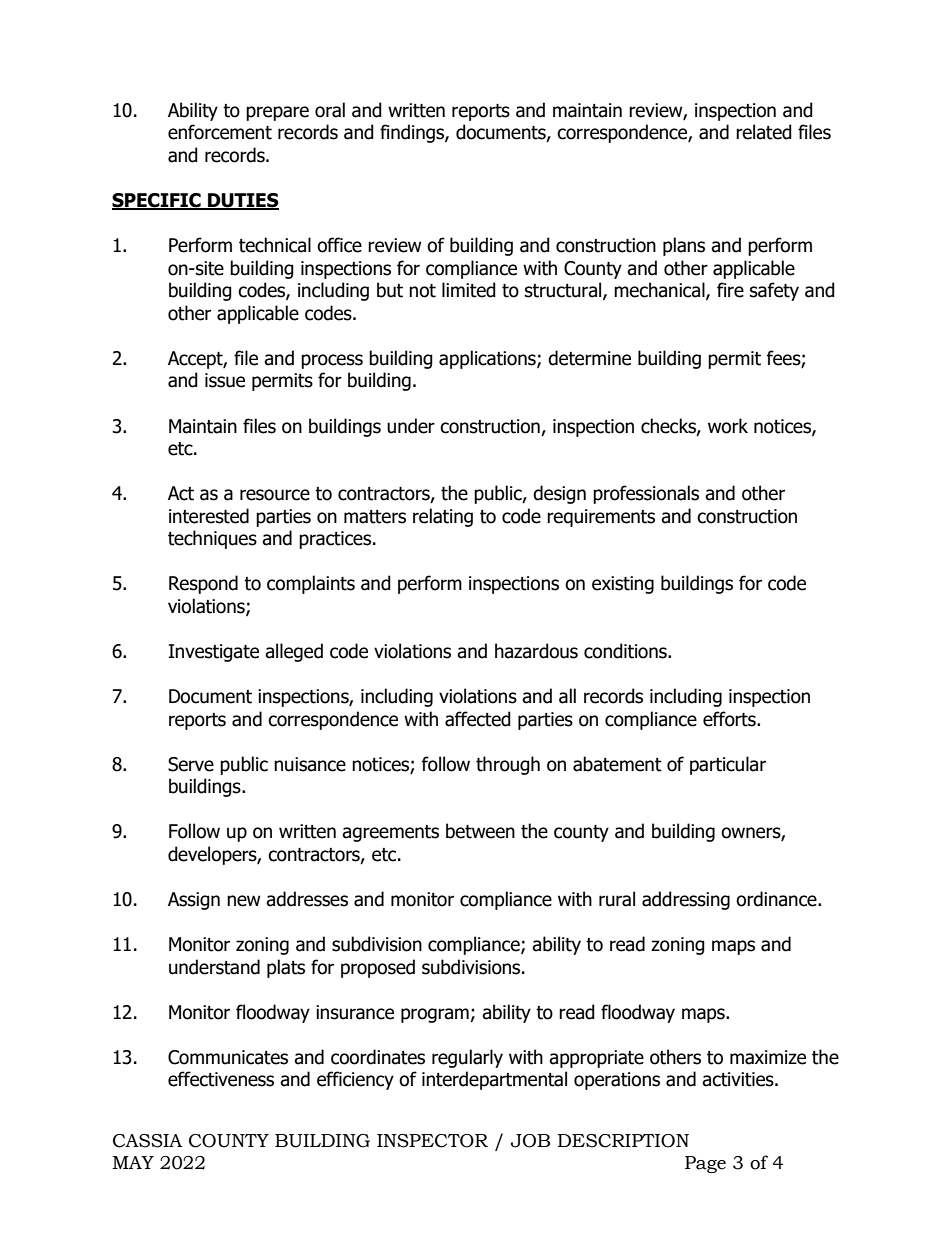  What do you see at coordinates (225, 380) in the screenshot?
I see `issue` at bounding box center [225, 380].
